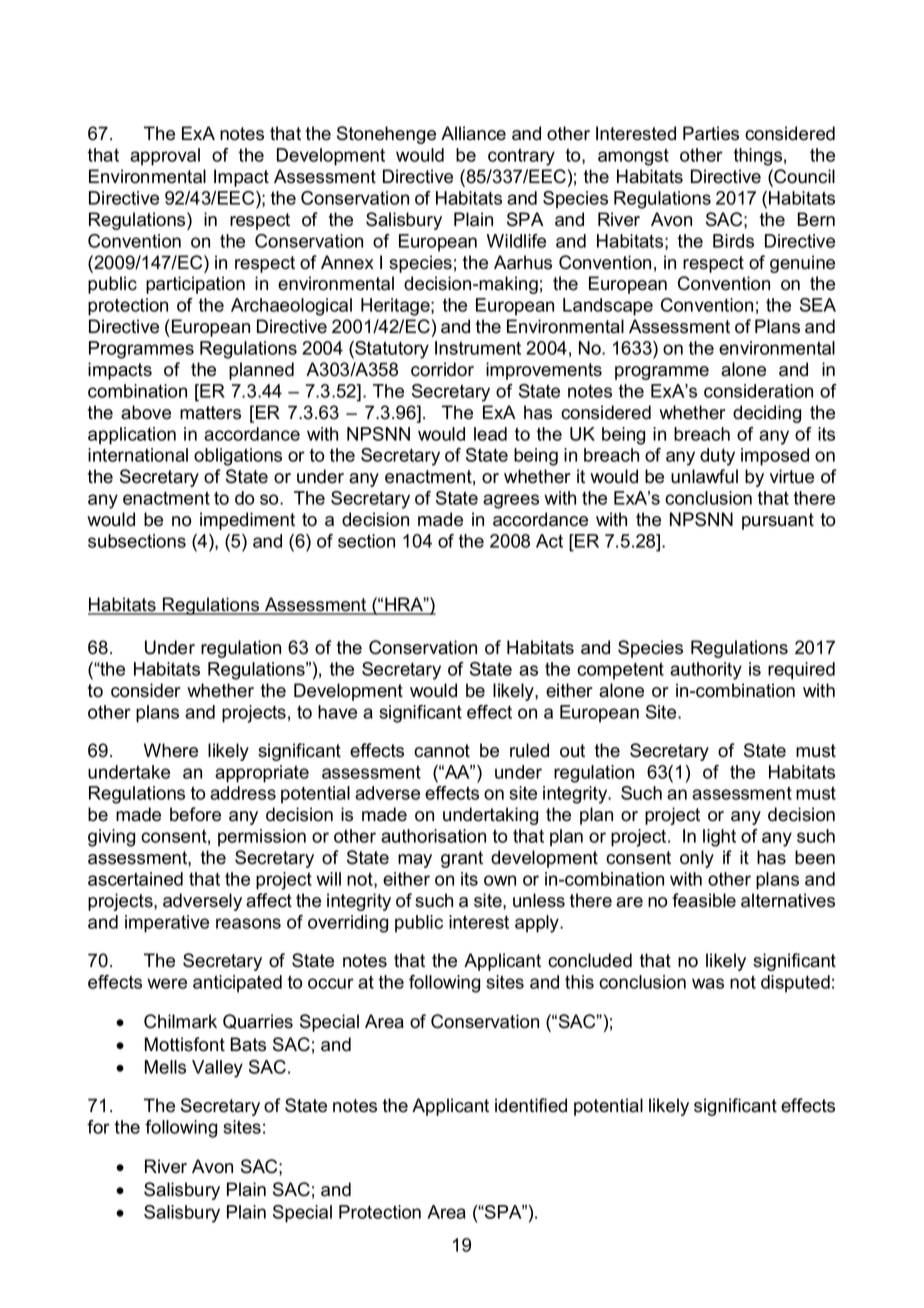 The width and height of the screenshot is (924, 1308). What do you see at coordinates (165, 157) in the screenshot?
I see `approval` at bounding box center [165, 157].
